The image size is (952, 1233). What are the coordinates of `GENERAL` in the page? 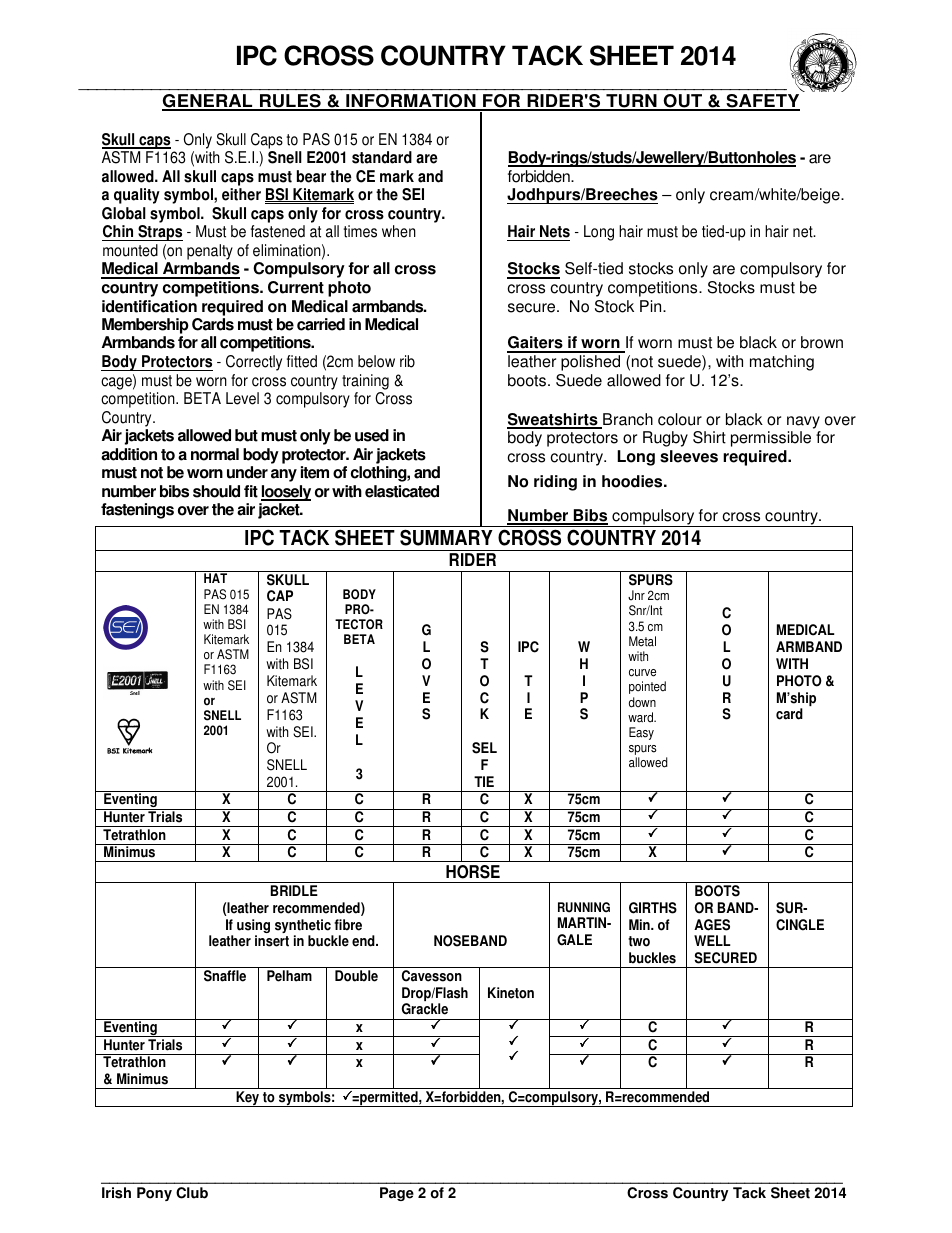 It's located at (208, 102).
